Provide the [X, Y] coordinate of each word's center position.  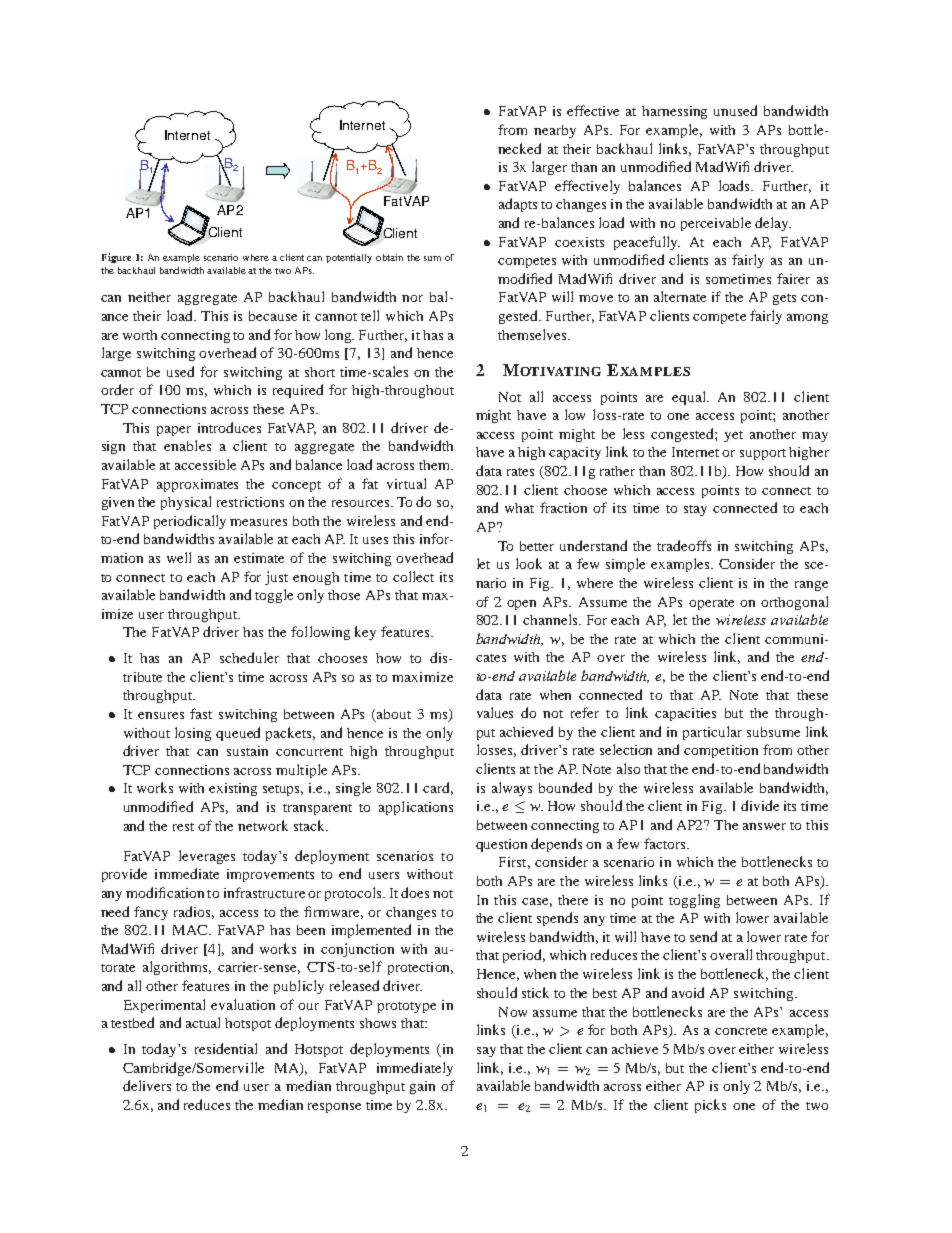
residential [226, 1048]
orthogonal [794, 603]
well [179, 557]
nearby [555, 131]
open [521, 605]
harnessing [674, 112]
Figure [116, 258]
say [486, 1052]
